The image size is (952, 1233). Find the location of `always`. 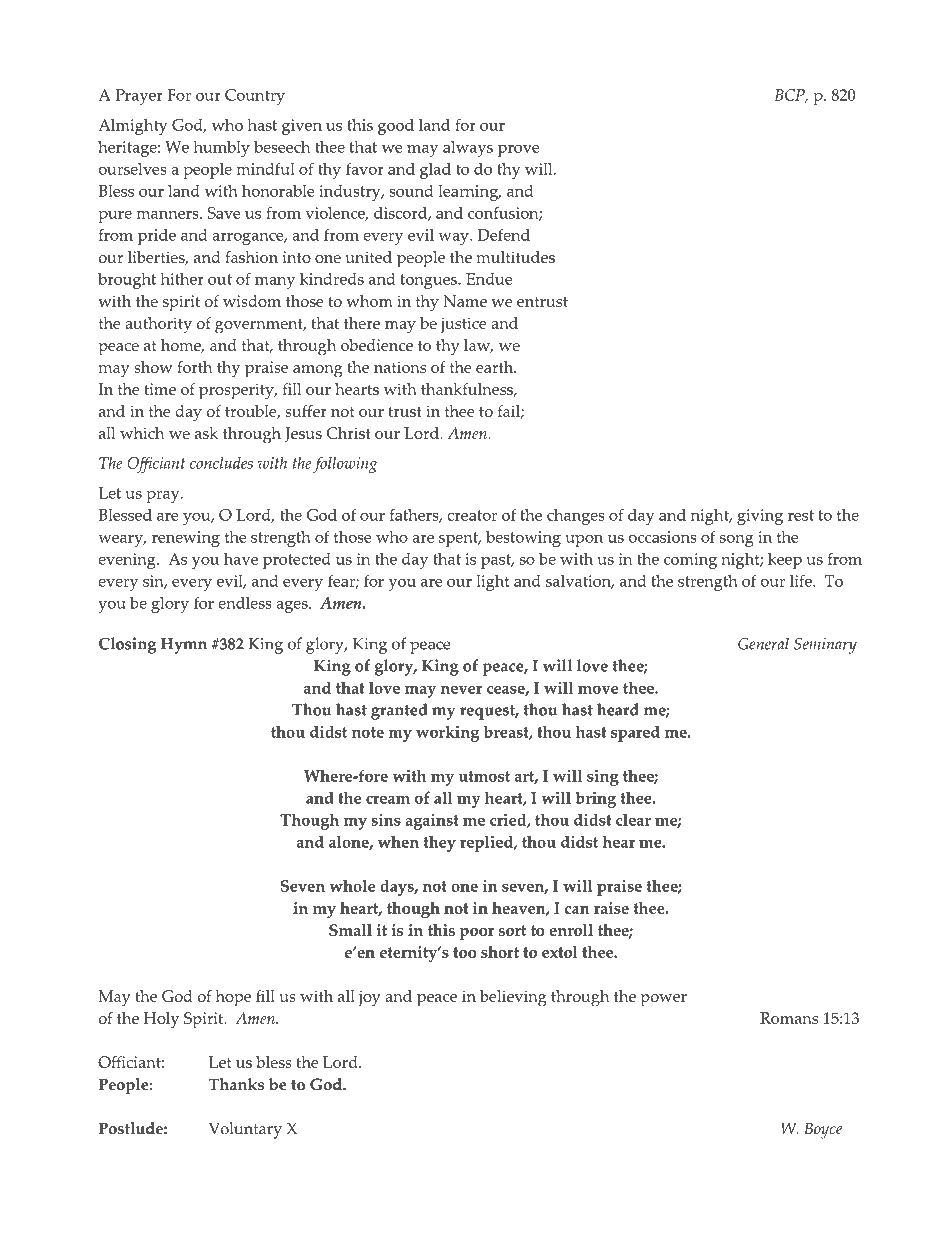

always is located at coordinates (468, 149).
